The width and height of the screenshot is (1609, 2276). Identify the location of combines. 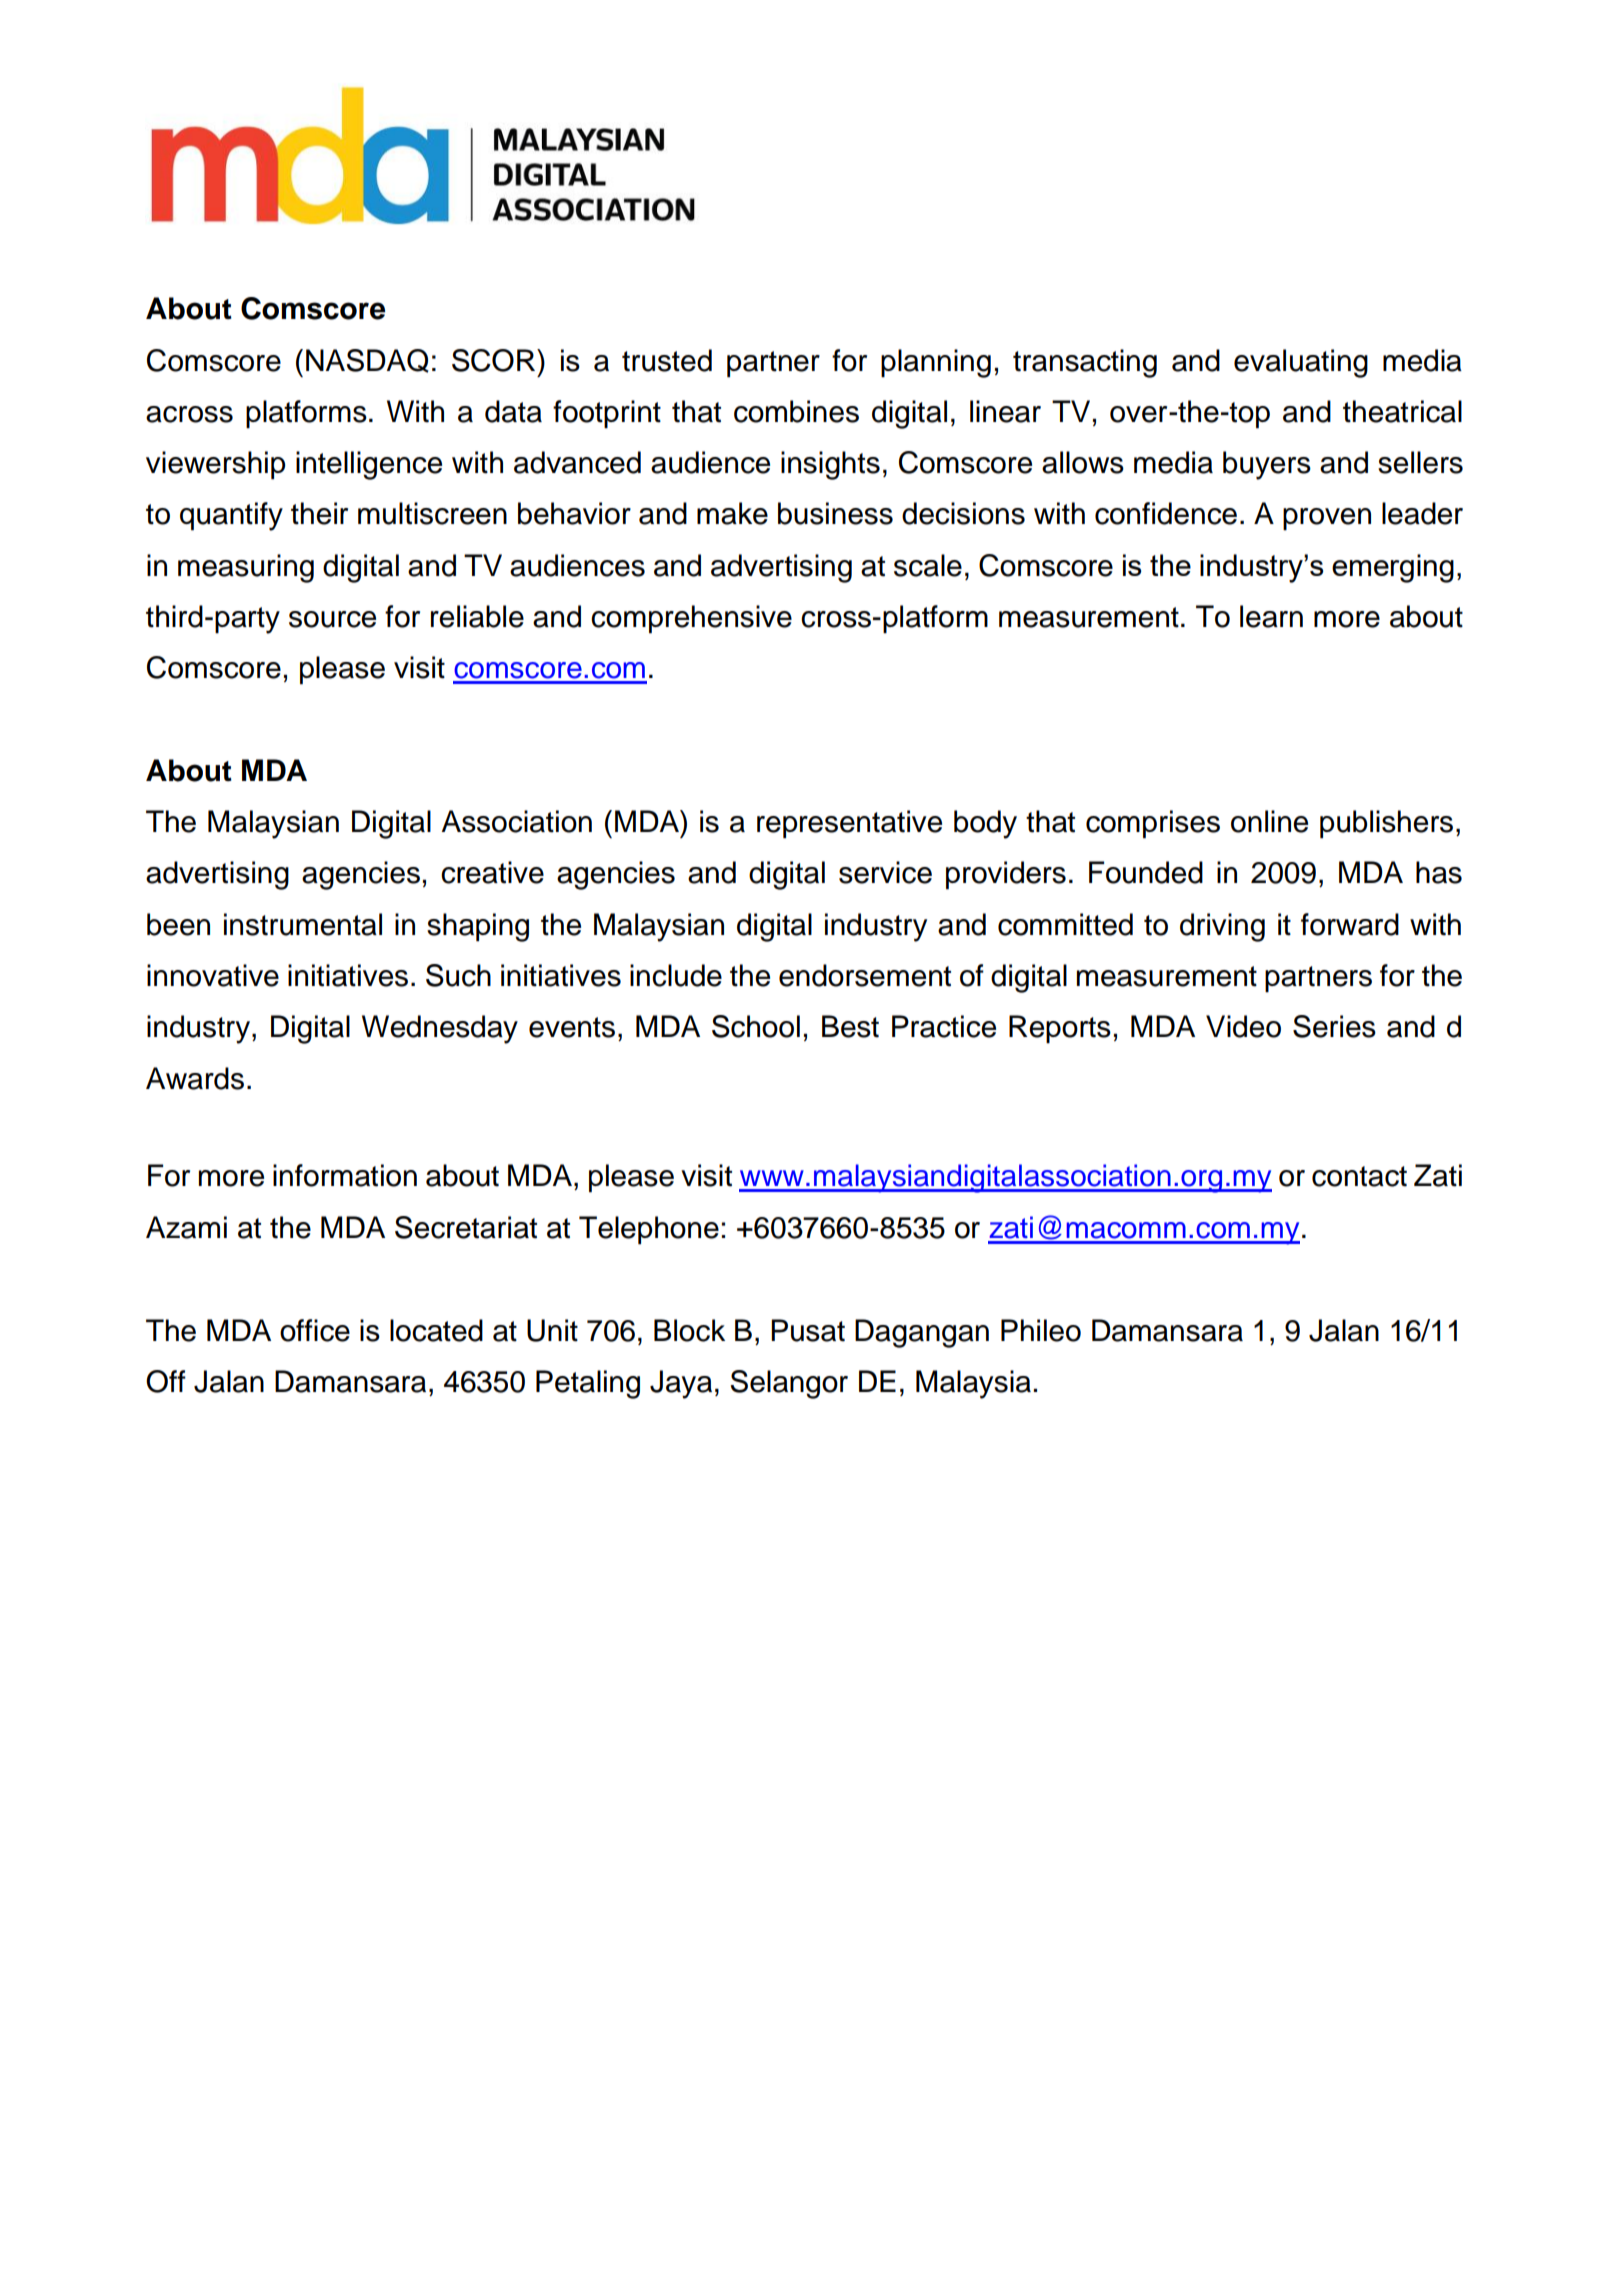
(796, 411).
